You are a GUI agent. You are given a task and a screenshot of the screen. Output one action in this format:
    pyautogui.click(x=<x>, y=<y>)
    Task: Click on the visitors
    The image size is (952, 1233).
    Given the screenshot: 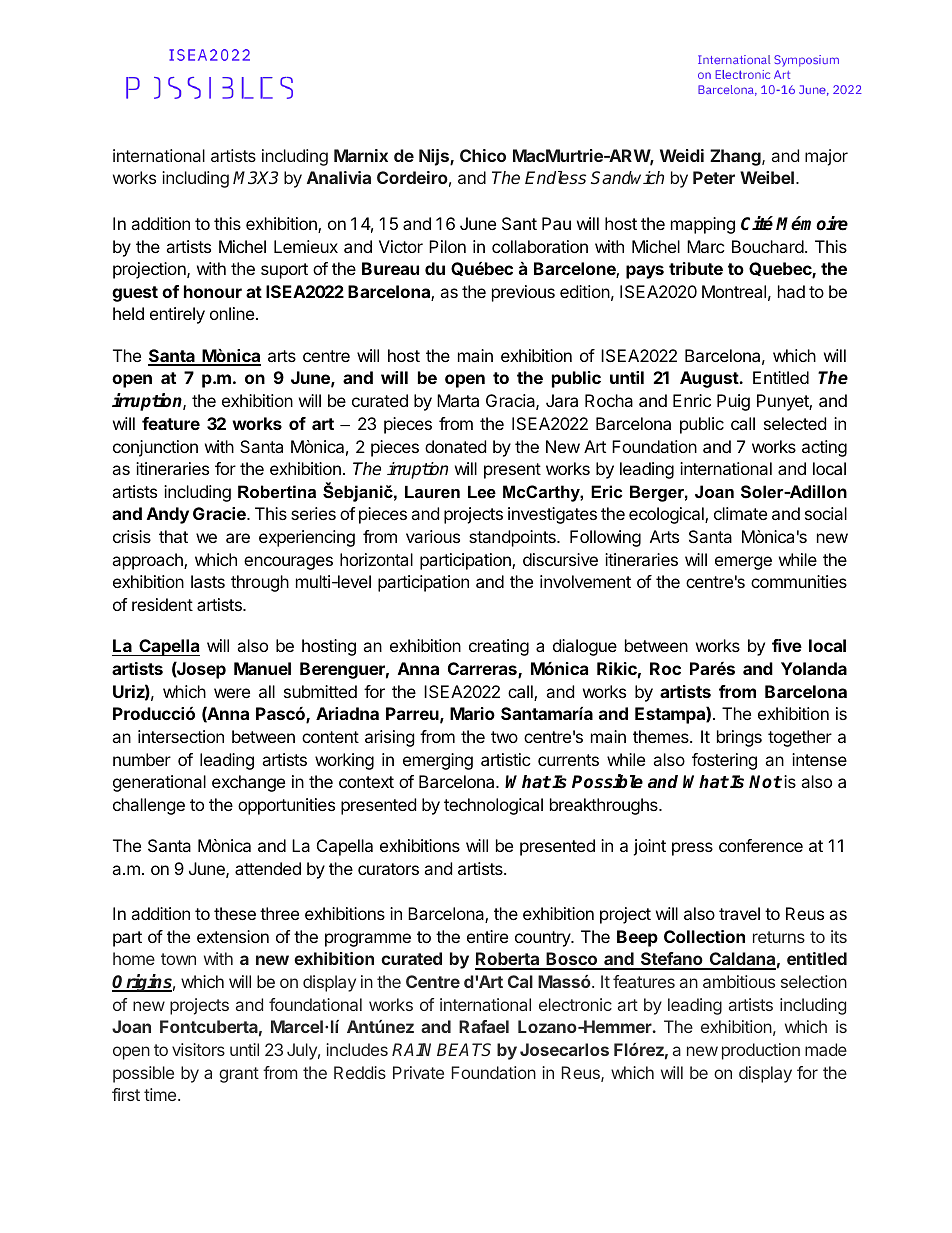 What is the action you would take?
    pyautogui.click(x=198, y=1049)
